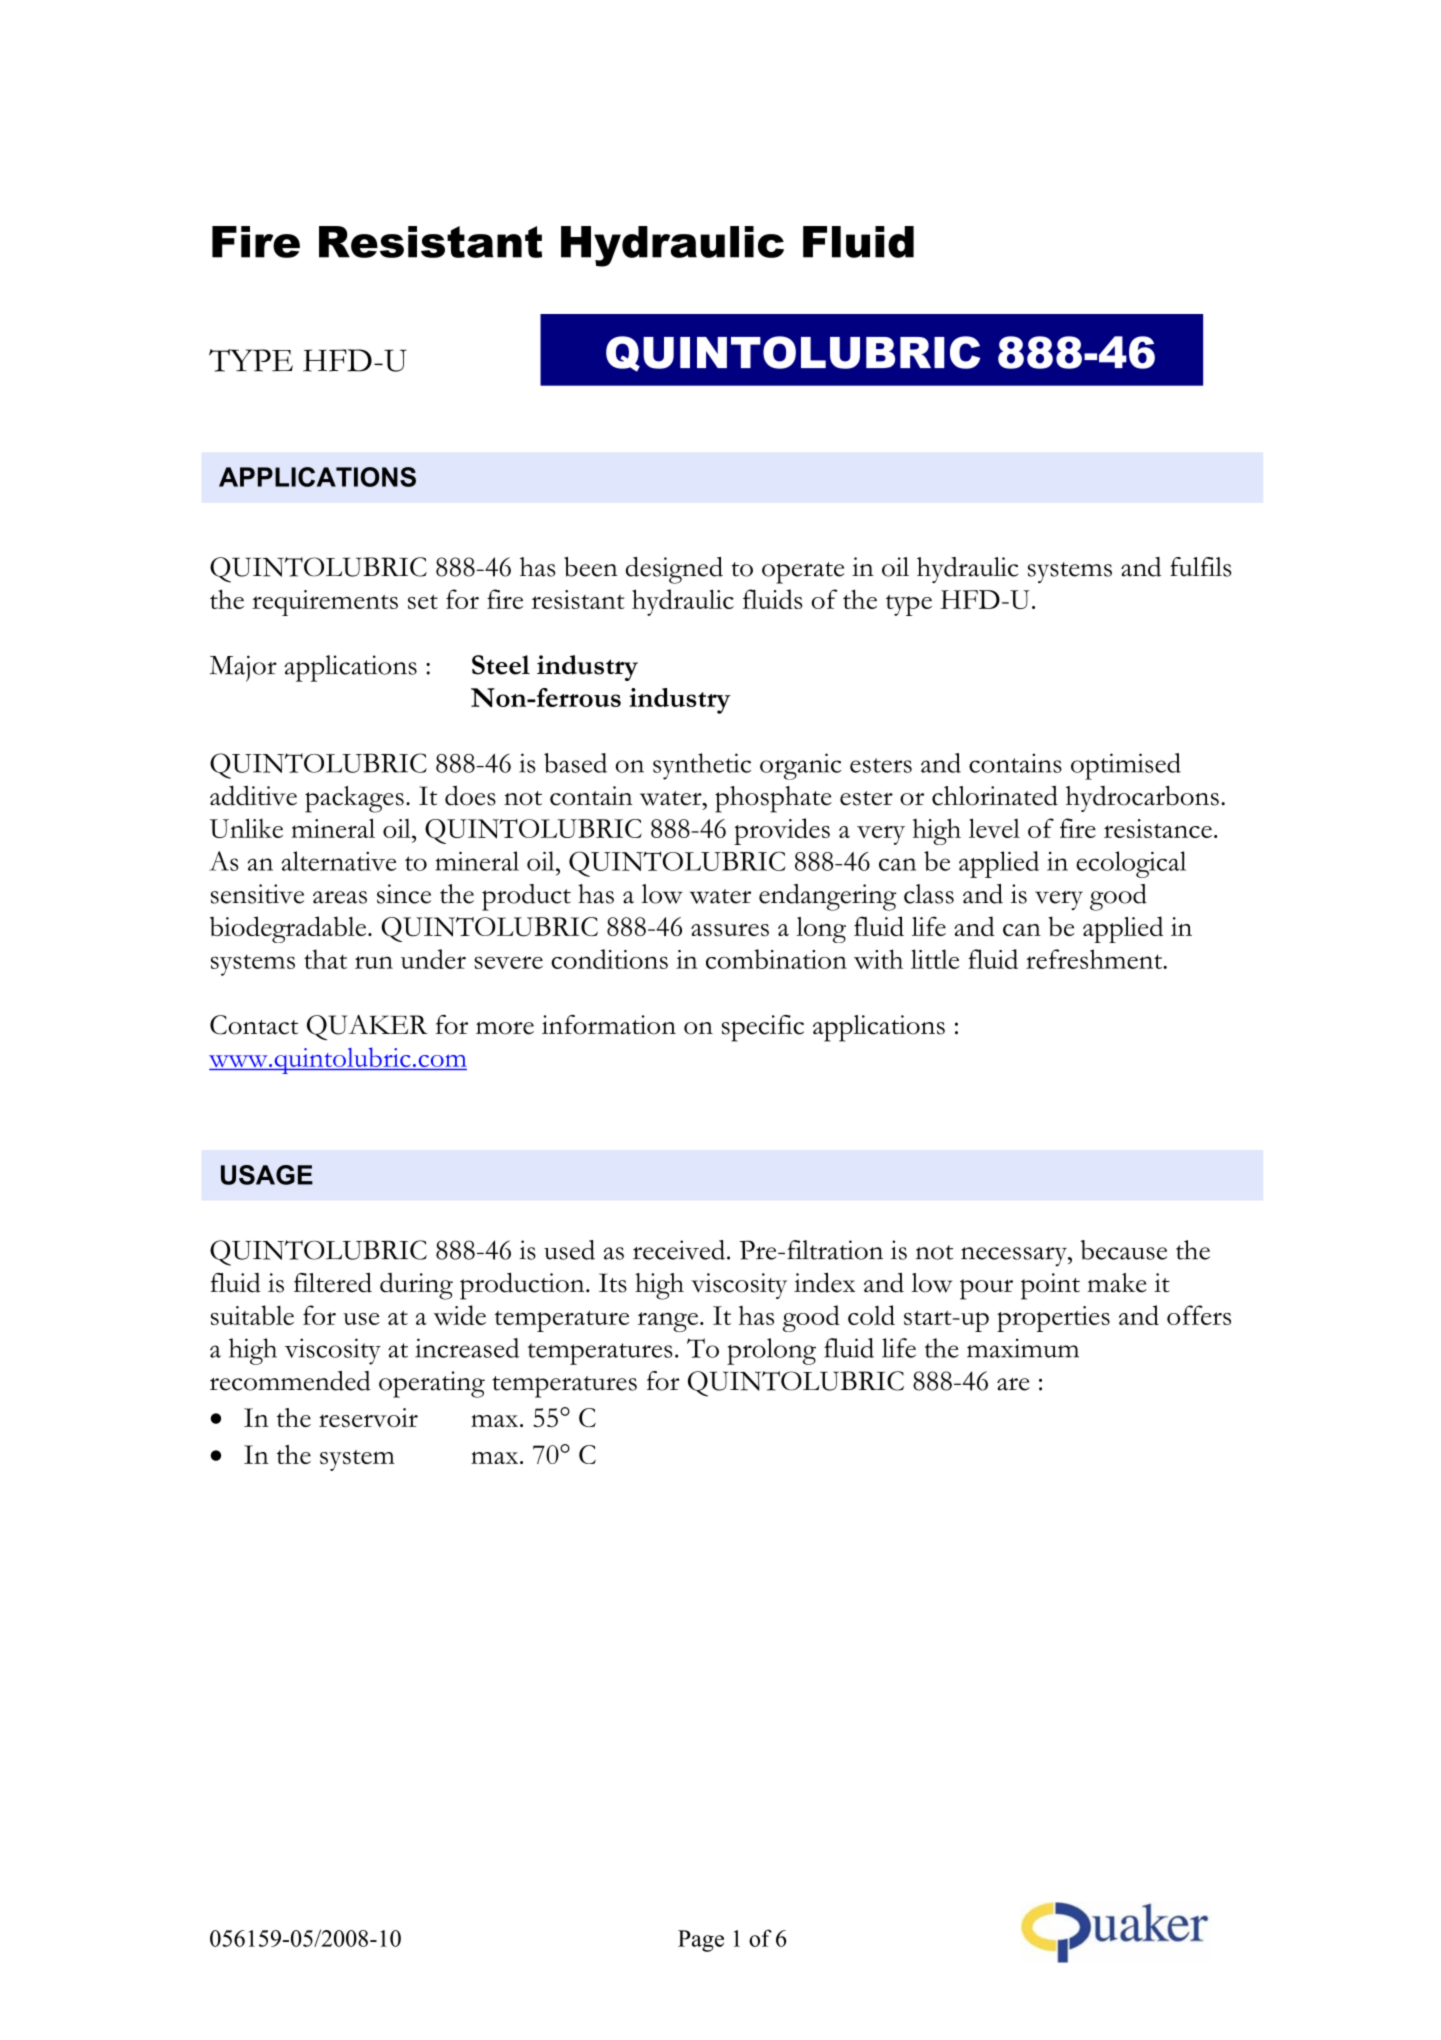 The height and width of the screenshot is (2040, 1441). Describe the element at coordinates (325, 603) in the screenshot. I see `requirements` at that location.
